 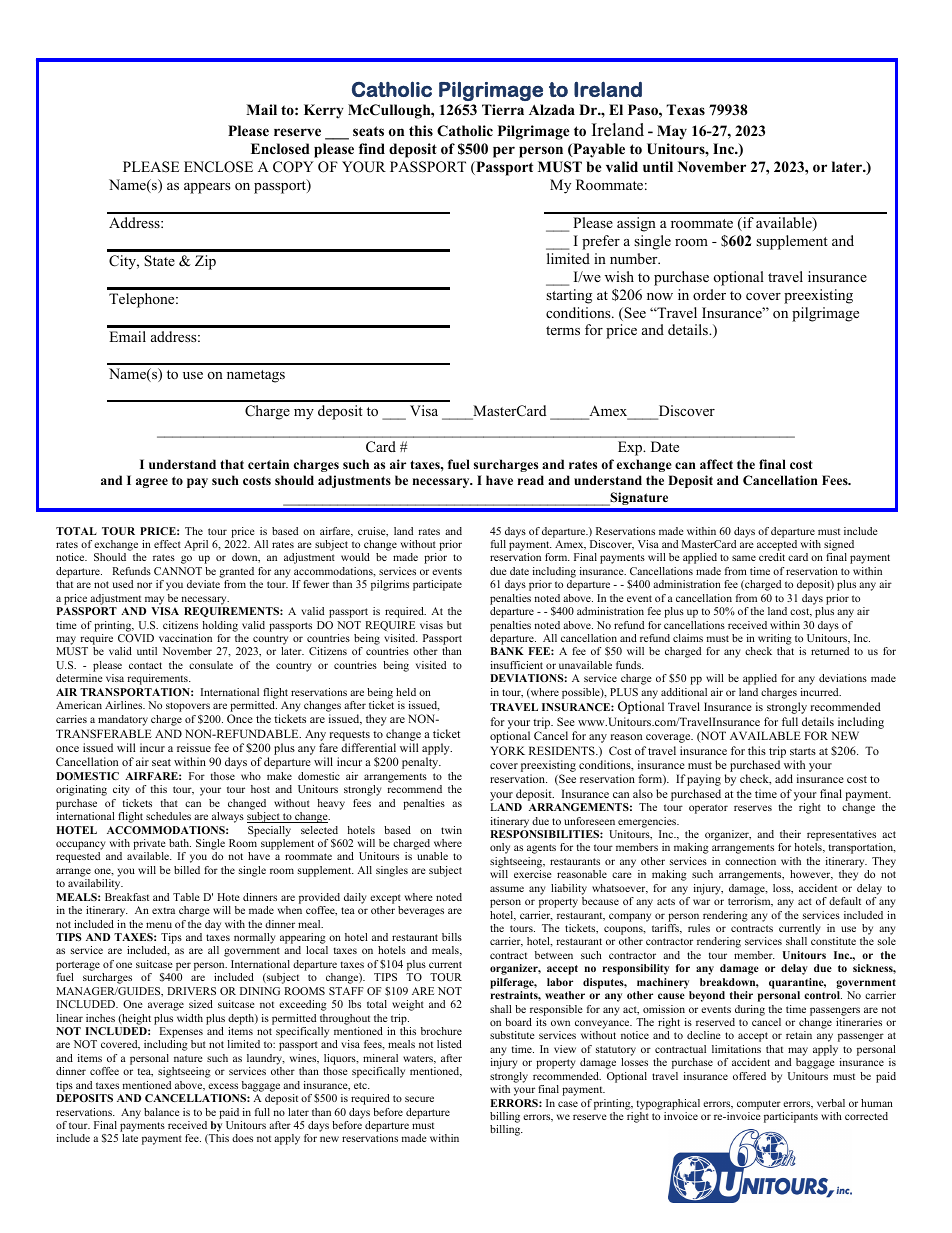 What do you see at coordinates (775, 641) in the screenshot?
I see `writing` at bounding box center [775, 641].
